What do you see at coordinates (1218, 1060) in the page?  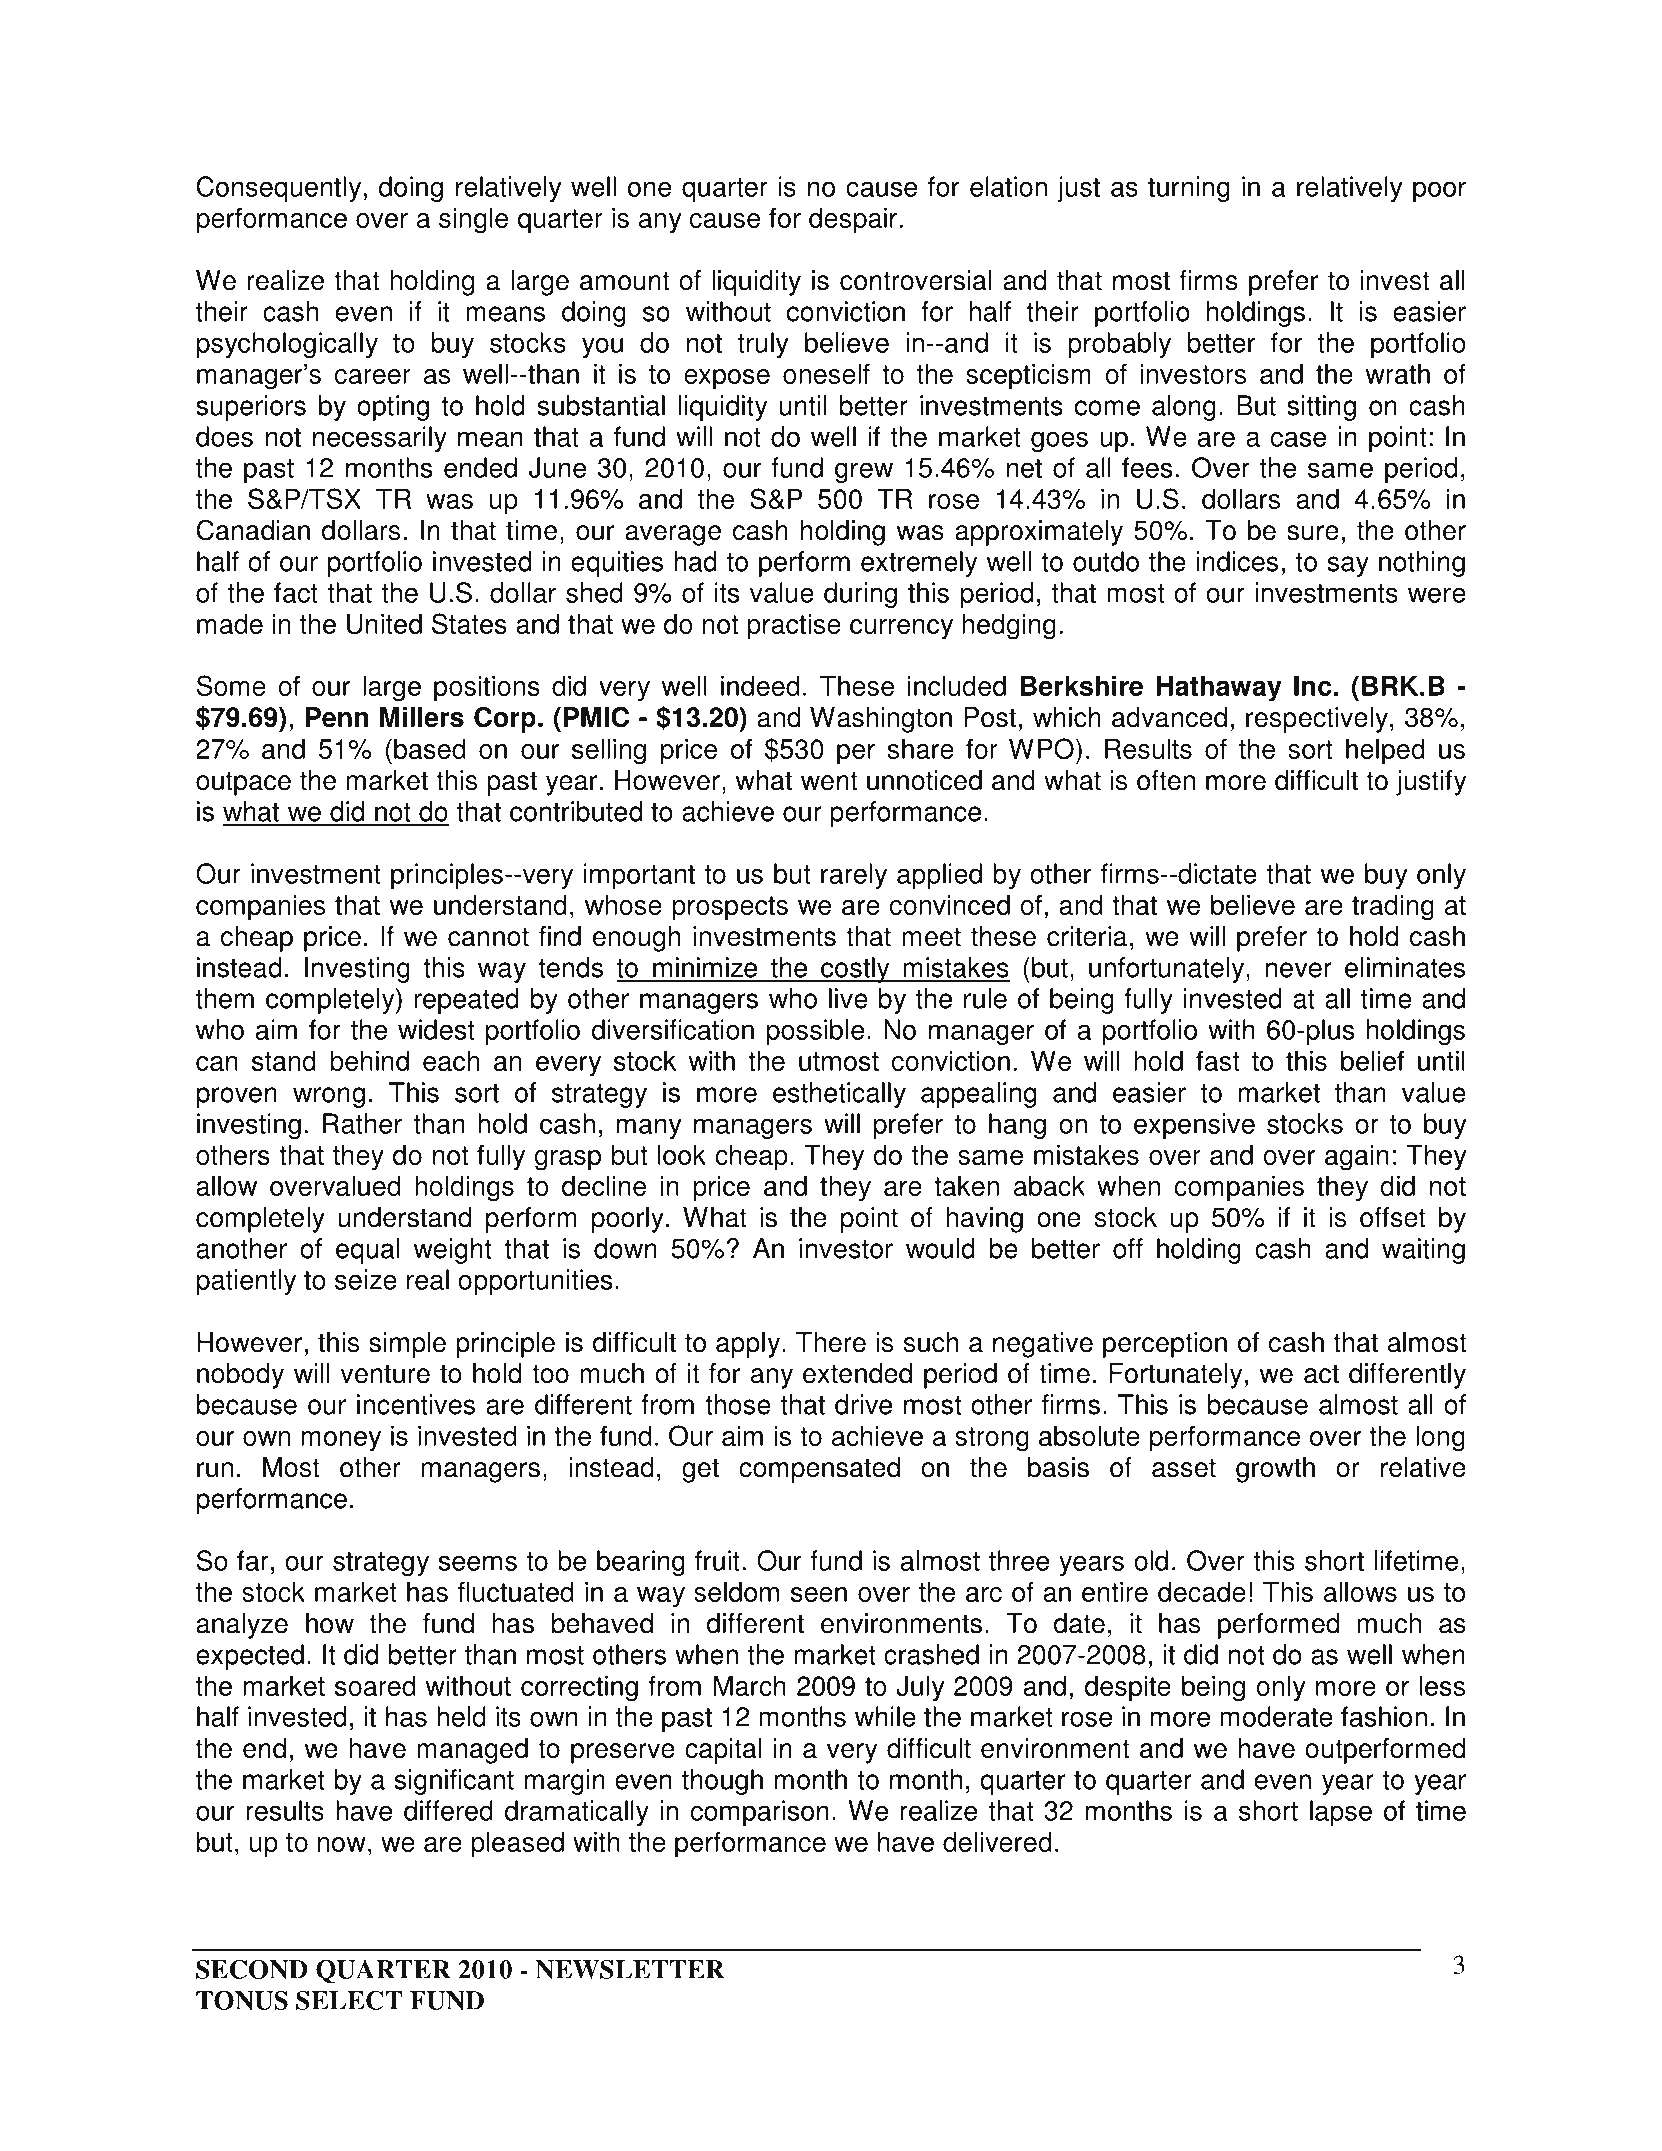 I see `fast` at bounding box center [1218, 1060].
